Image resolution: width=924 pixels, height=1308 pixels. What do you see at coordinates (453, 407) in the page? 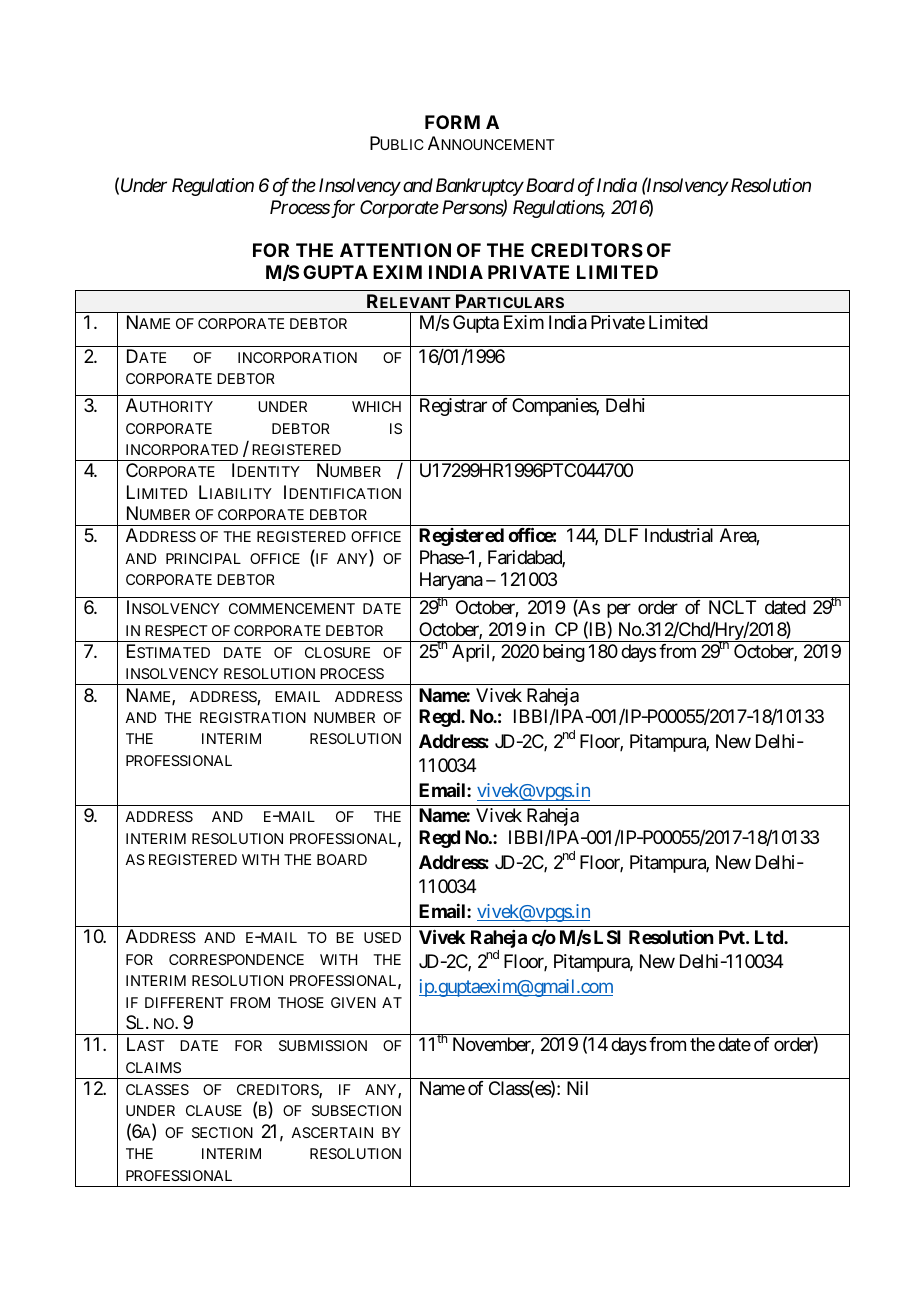
I see `Registrar` at bounding box center [453, 407].
